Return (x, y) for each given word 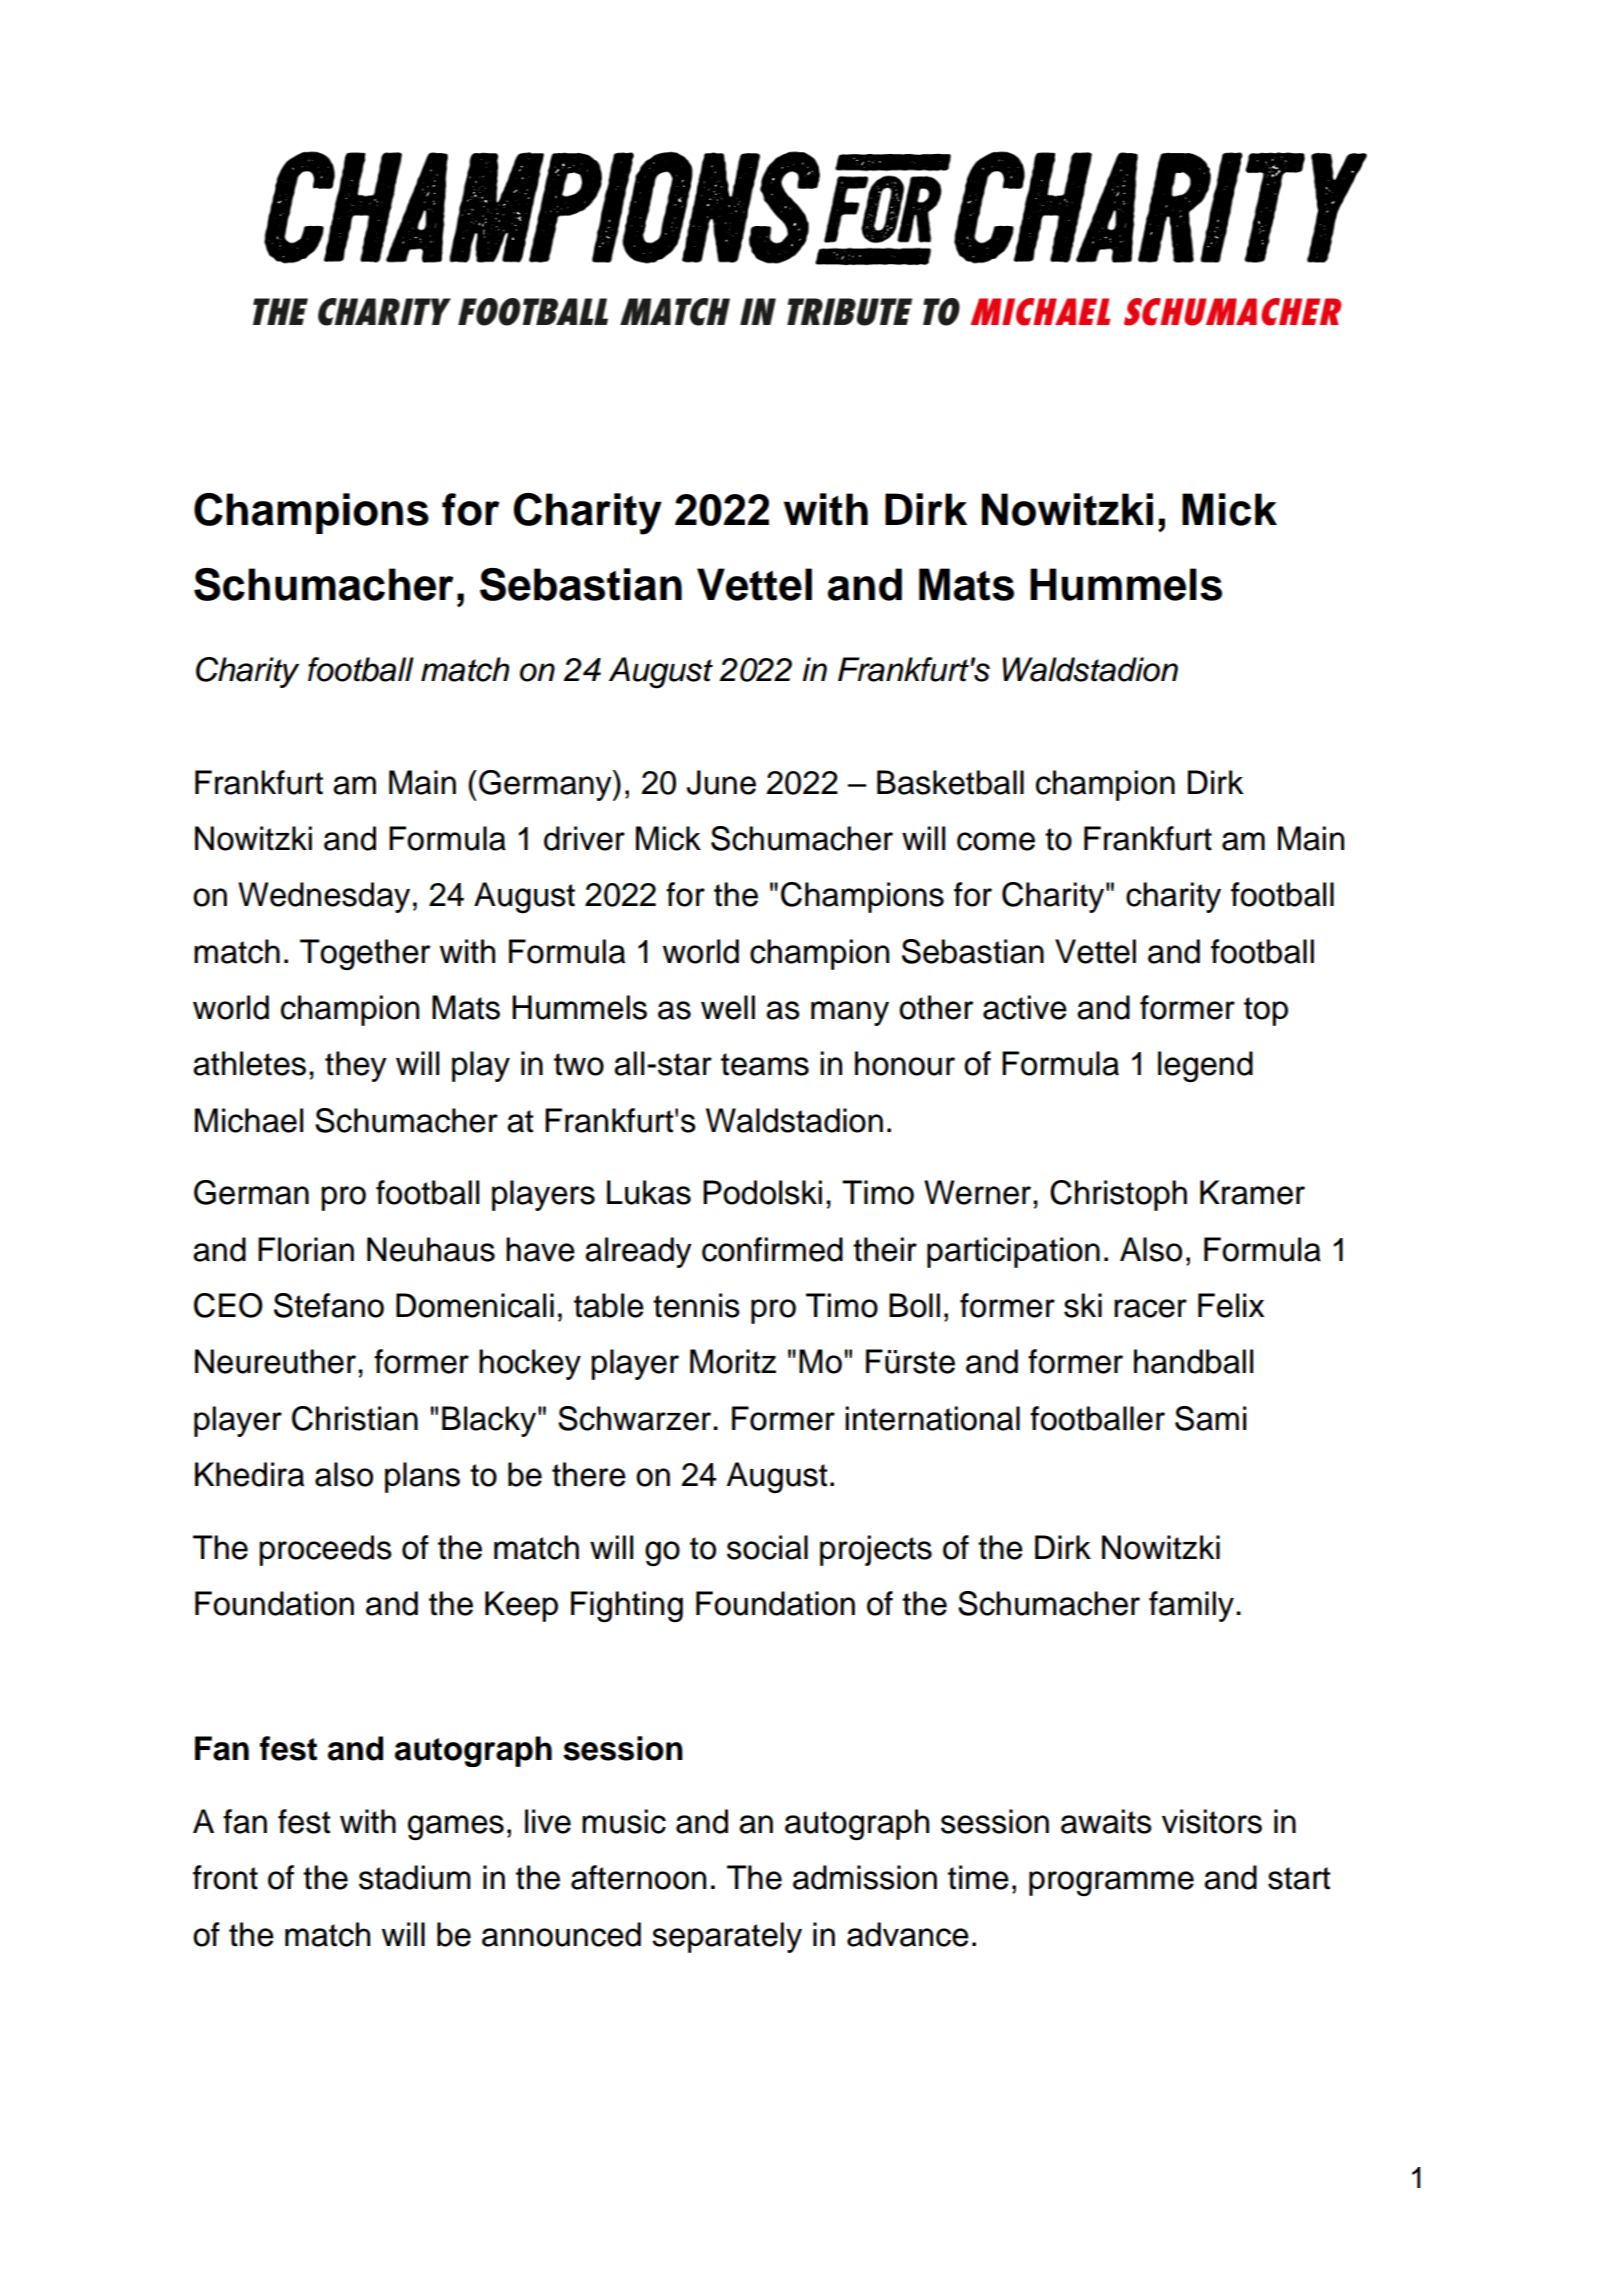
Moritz (733, 1361)
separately (727, 1937)
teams (765, 1064)
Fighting (627, 1607)
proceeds (325, 1550)
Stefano (329, 1305)
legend (1205, 1067)
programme (1111, 1884)
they (356, 1066)
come (996, 841)
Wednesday (324, 897)
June (721, 782)
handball (1193, 1361)
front (225, 1877)
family (1191, 1606)
